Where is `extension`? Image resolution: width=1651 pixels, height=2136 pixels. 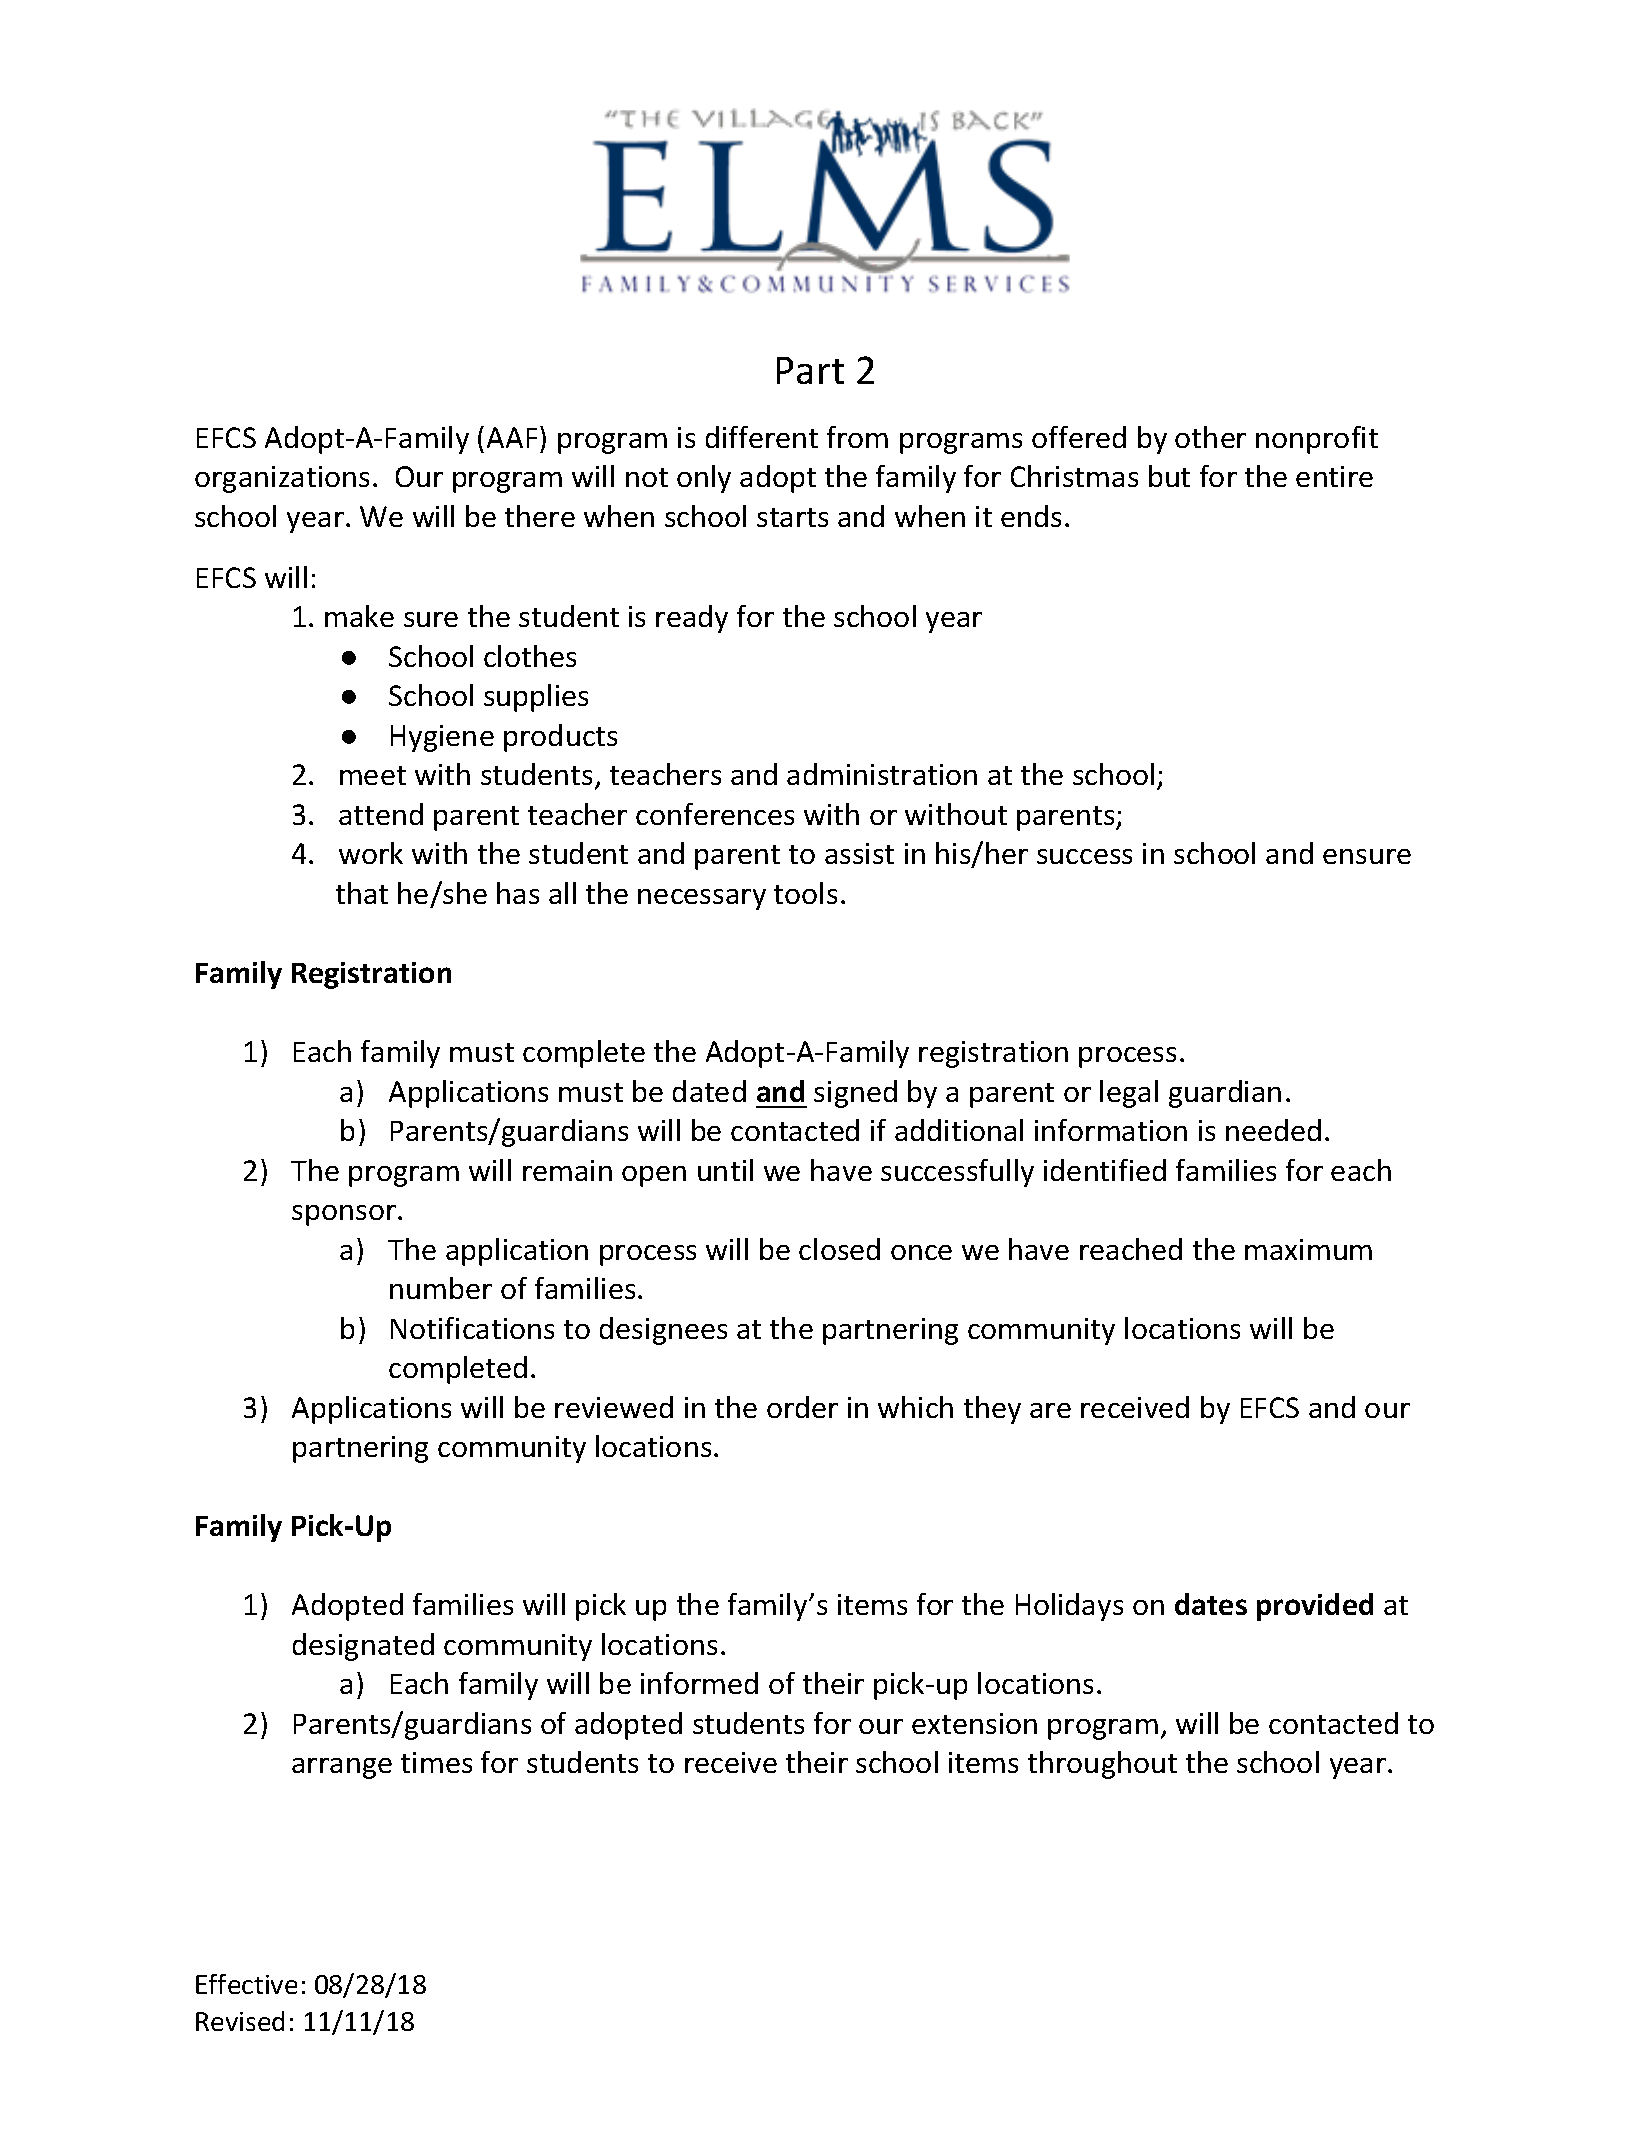 extension is located at coordinates (974, 1723).
